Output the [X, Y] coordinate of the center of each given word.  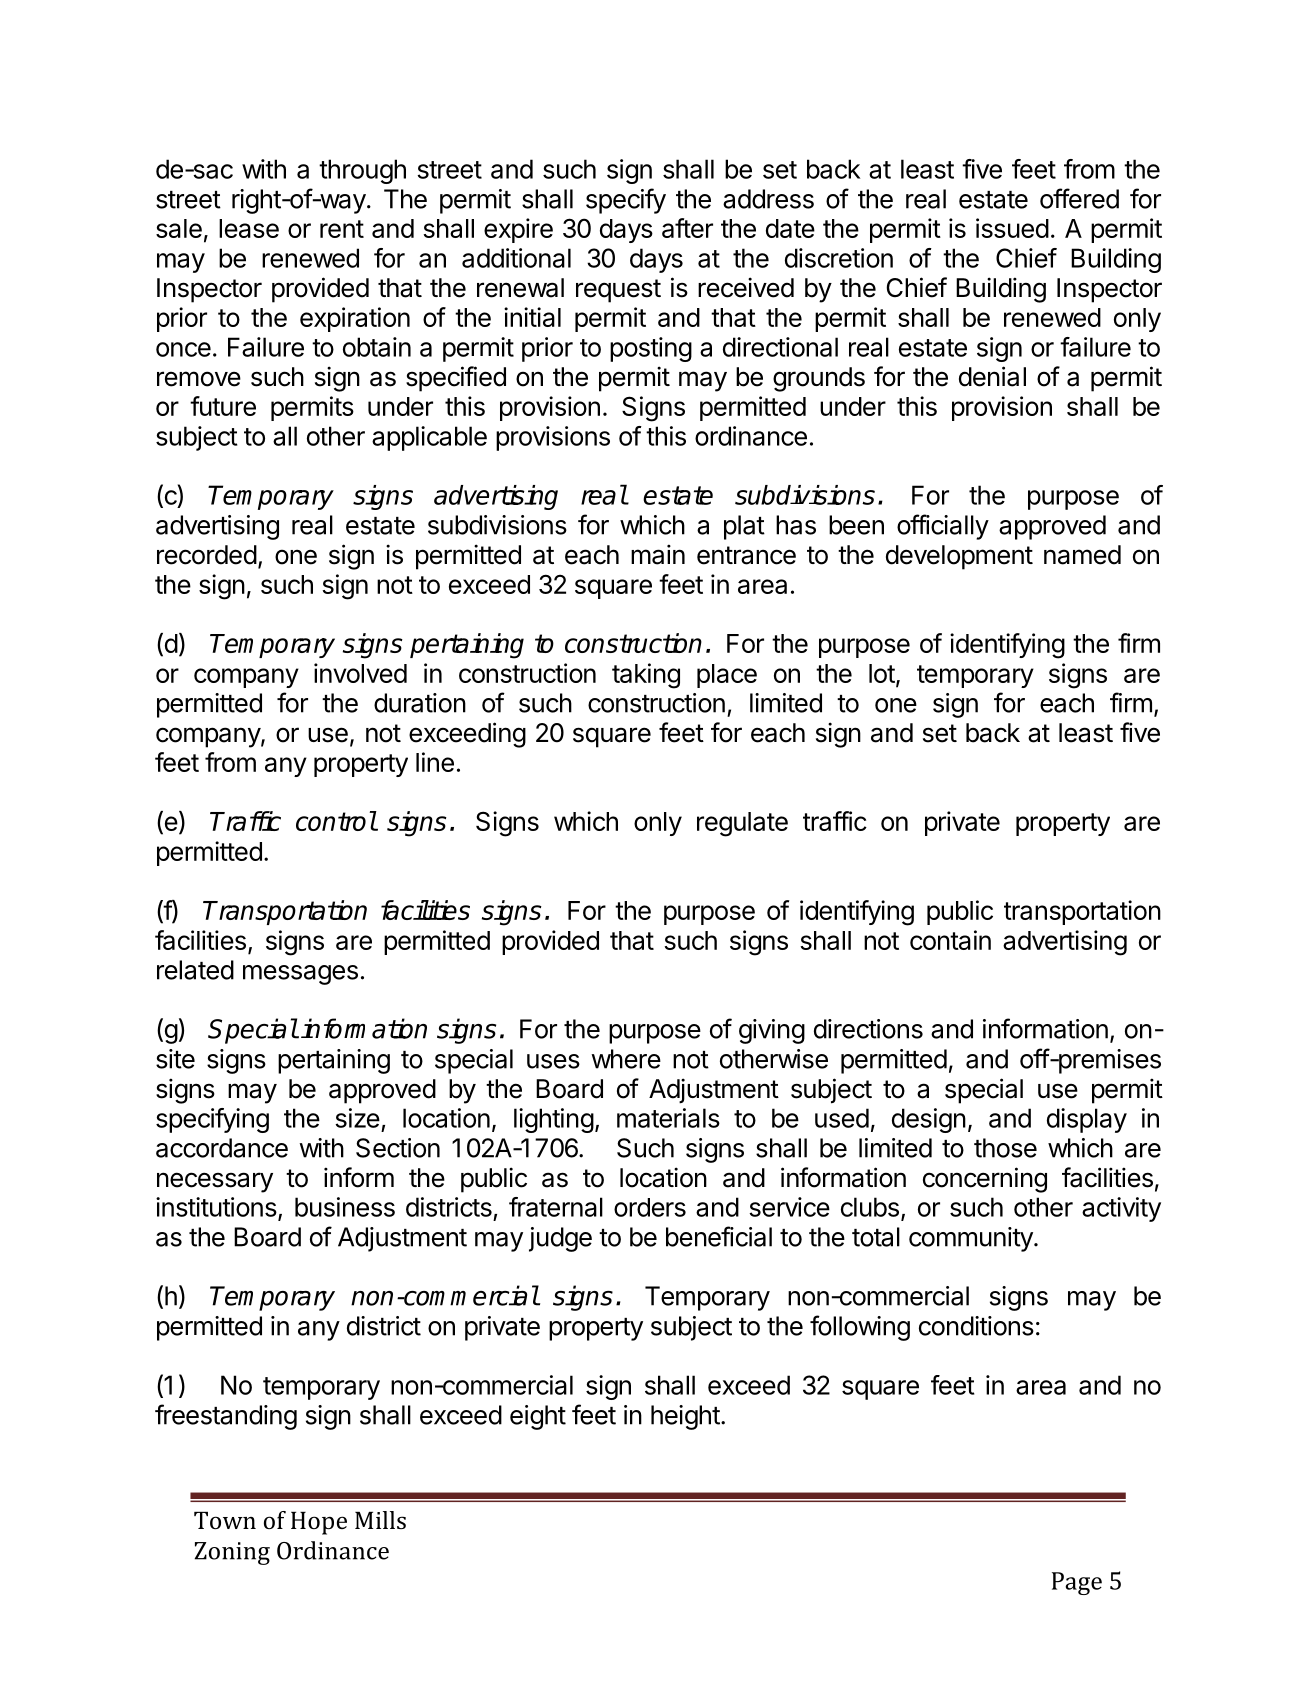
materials [668, 1118]
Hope [319, 1523]
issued [1012, 228]
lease [249, 228]
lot [882, 673]
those [1005, 1148]
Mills [380, 1520]
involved [360, 673]
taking [646, 676]
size [357, 1118]
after [687, 228]
